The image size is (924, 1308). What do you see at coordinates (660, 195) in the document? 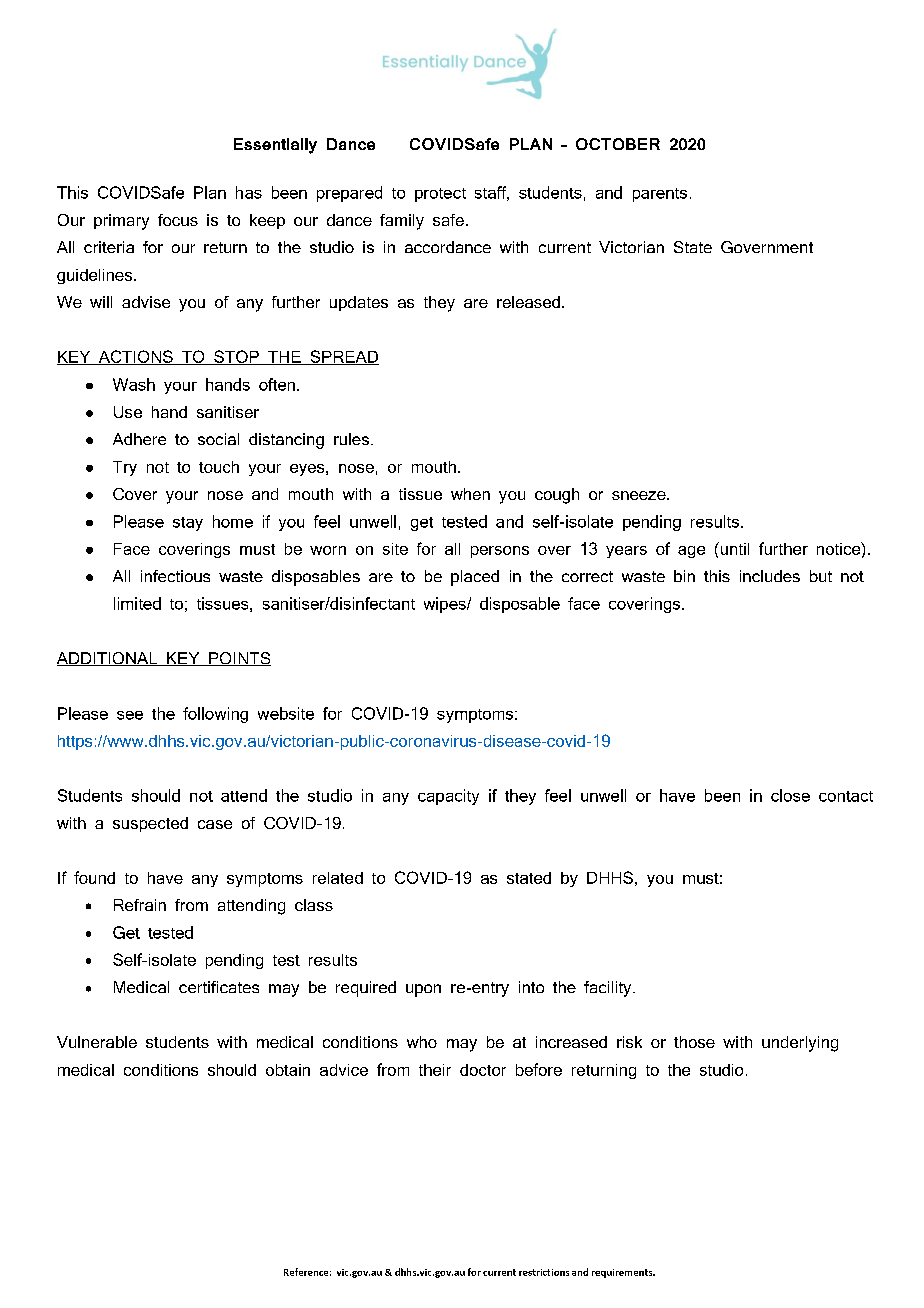
I see `parents` at bounding box center [660, 195].
